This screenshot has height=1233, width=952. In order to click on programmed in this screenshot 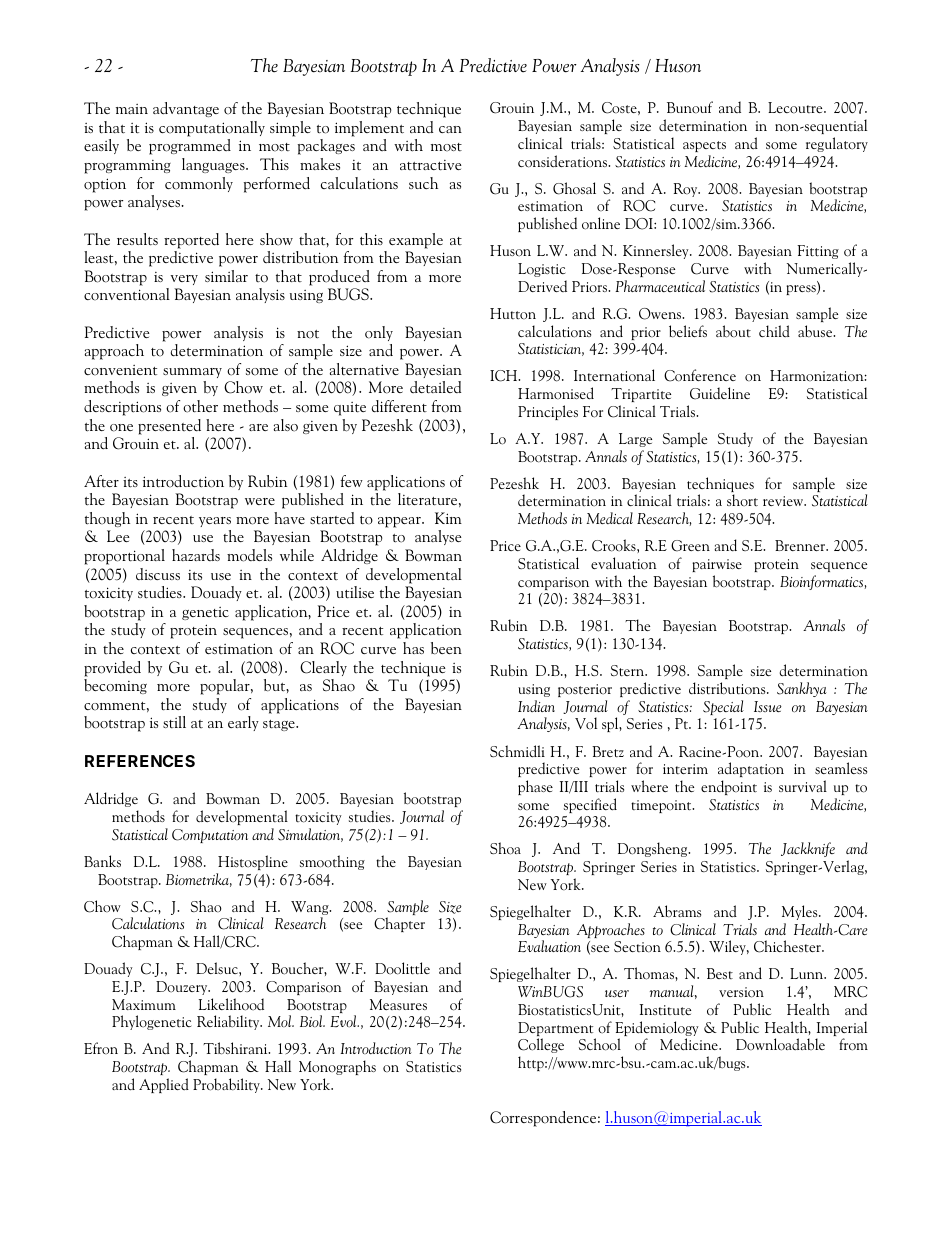, I will do `click(190, 147)`.
